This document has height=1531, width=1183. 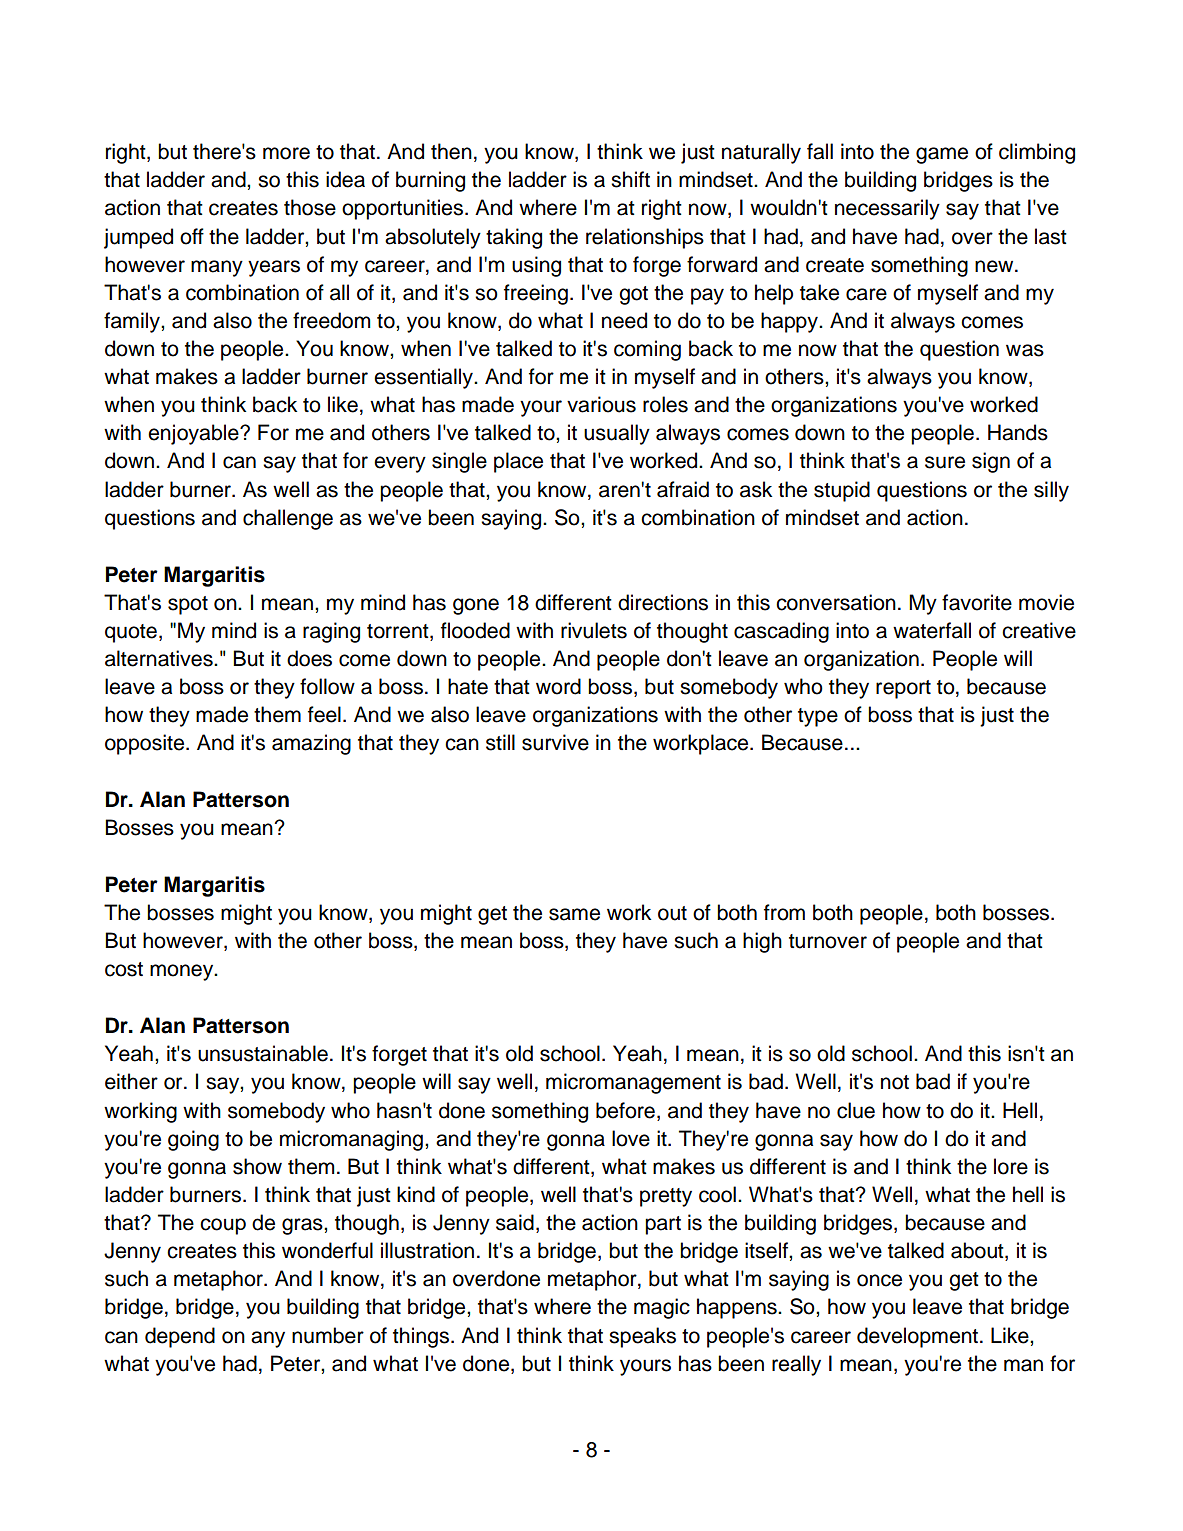 I want to click on more, so click(x=286, y=153).
